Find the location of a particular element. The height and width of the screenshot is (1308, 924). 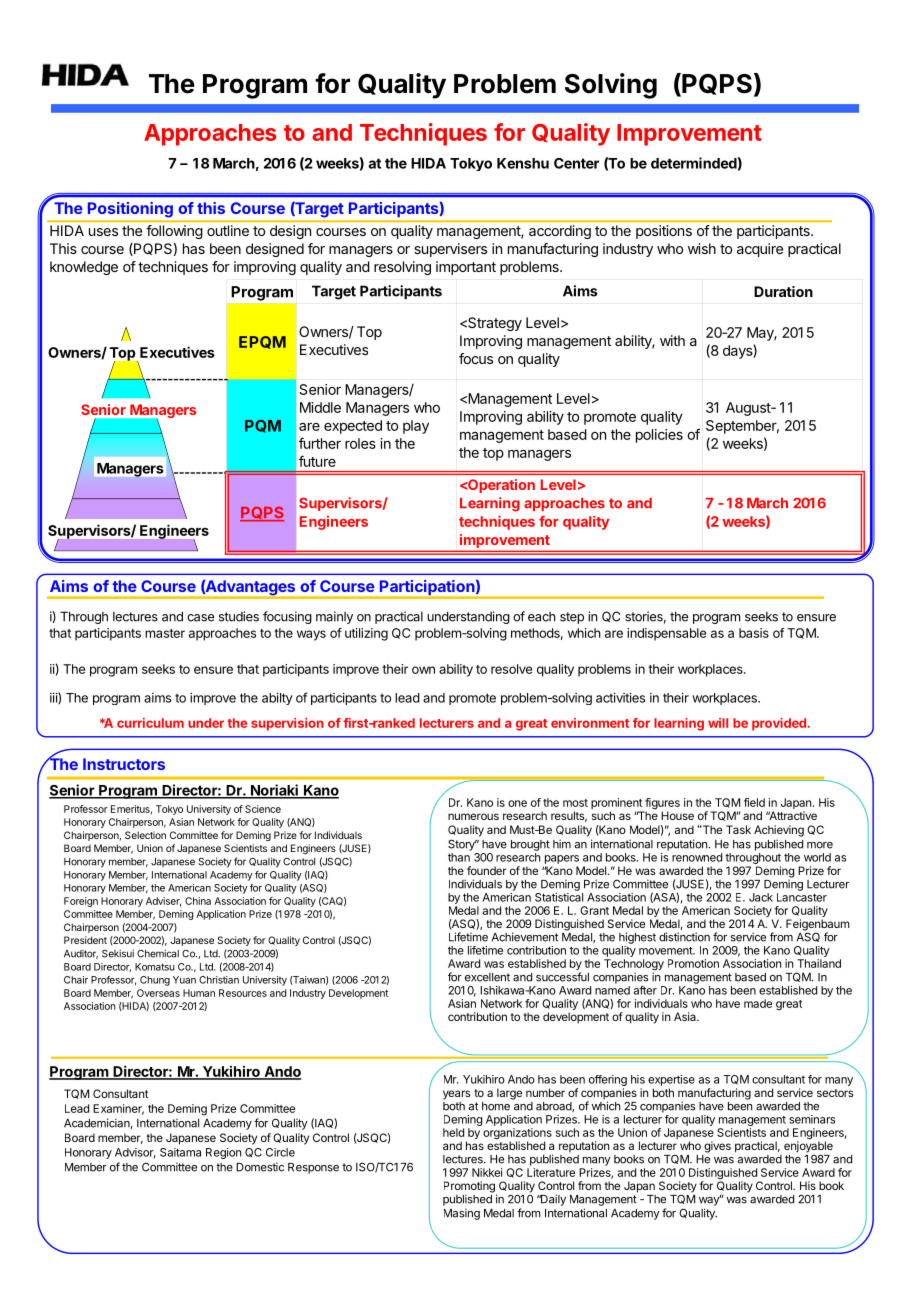

policies is located at coordinates (659, 436).
